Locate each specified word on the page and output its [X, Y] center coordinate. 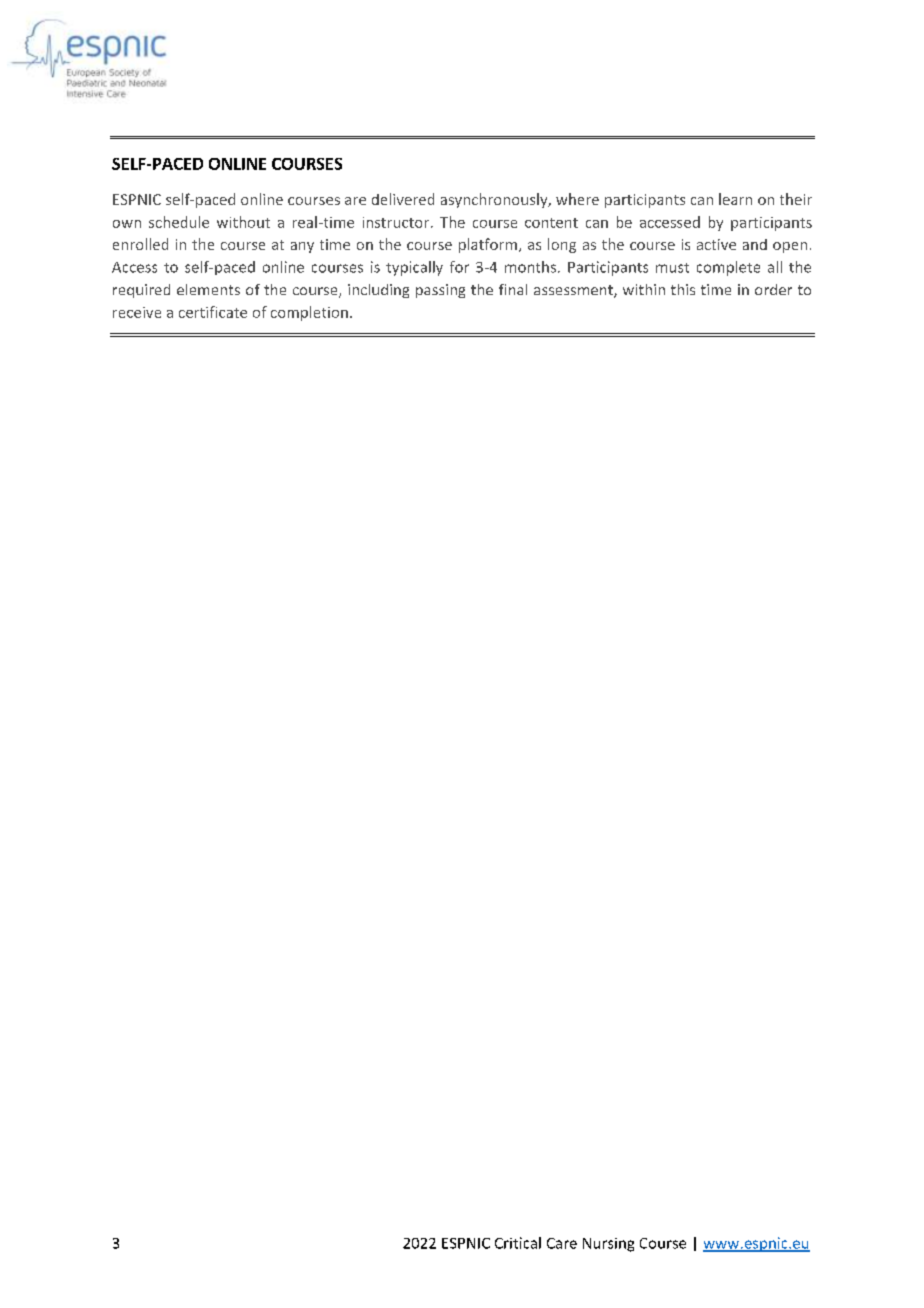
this [683, 289]
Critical [518, 1243]
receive [137, 312]
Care [562, 1243]
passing [440, 291]
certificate [213, 312]
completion [309, 313]
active [716, 244]
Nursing [608, 1245]
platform [489, 245]
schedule [179, 222]
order [773, 289]
